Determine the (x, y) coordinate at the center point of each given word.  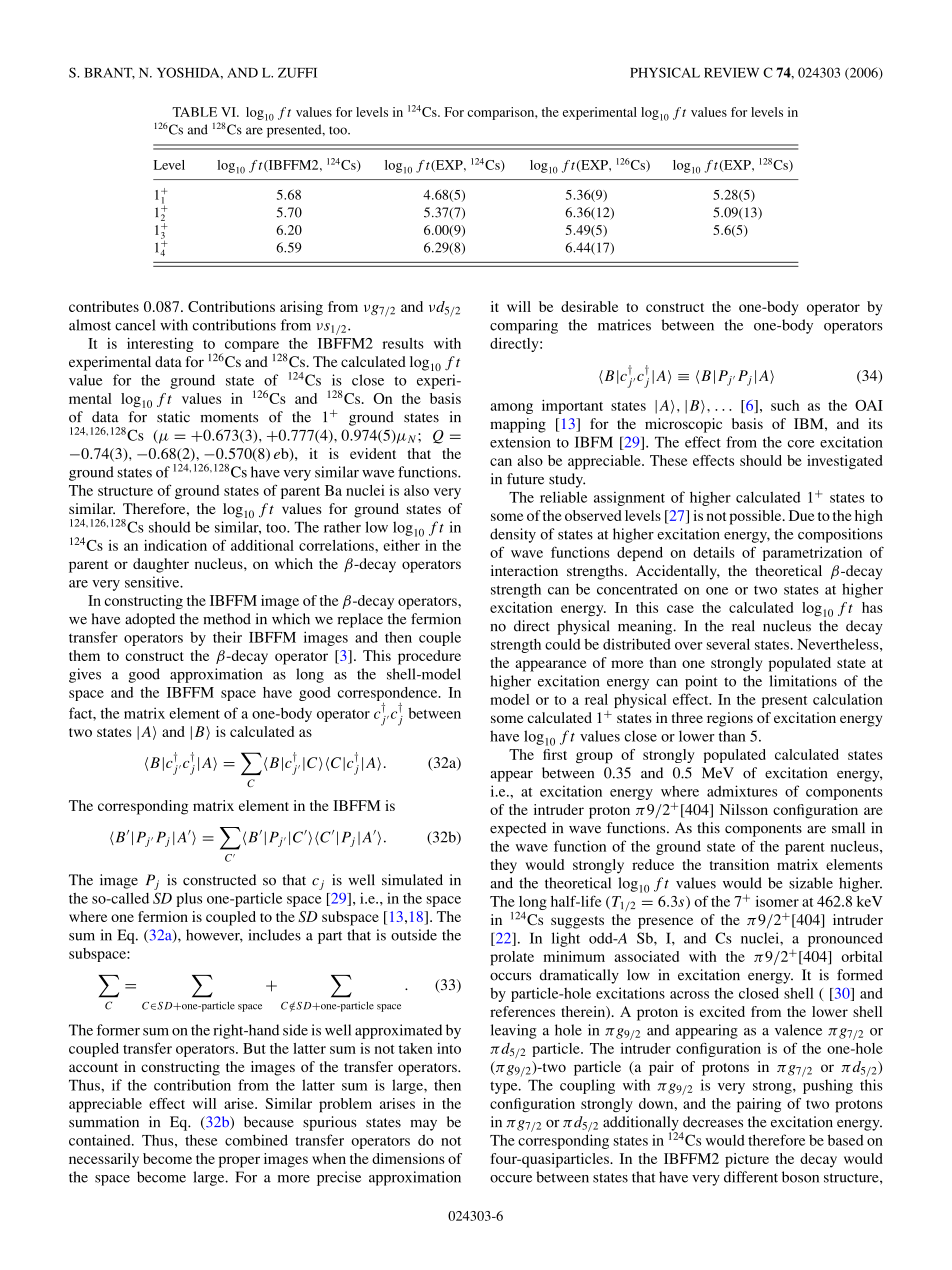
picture (747, 1160)
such (785, 405)
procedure (429, 657)
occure (511, 1179)
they (504, 866)
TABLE (194, 112)
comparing (524, 326)
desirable (589, 306)
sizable (811, 883)
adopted (150, 620)
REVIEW (731, 73)
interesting (160, 345)
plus (189, 899)
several (728, 644)
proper (239, 1162)
